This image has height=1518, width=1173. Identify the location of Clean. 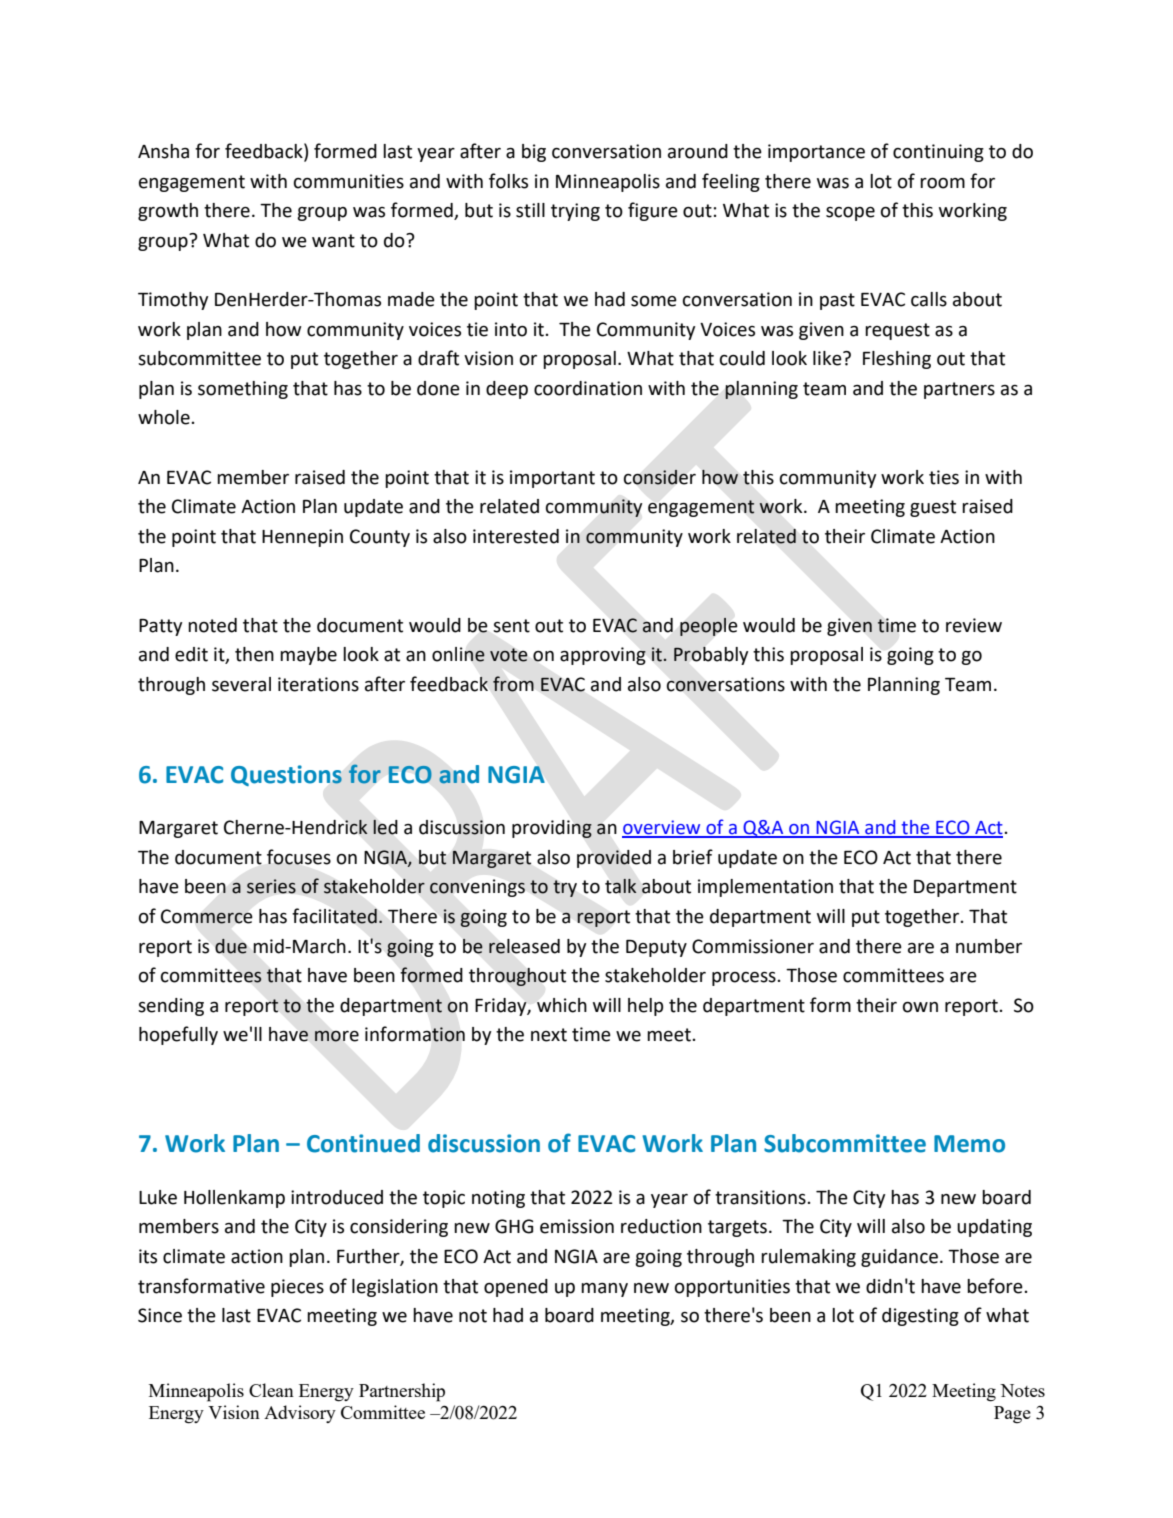
(271, 1390).
